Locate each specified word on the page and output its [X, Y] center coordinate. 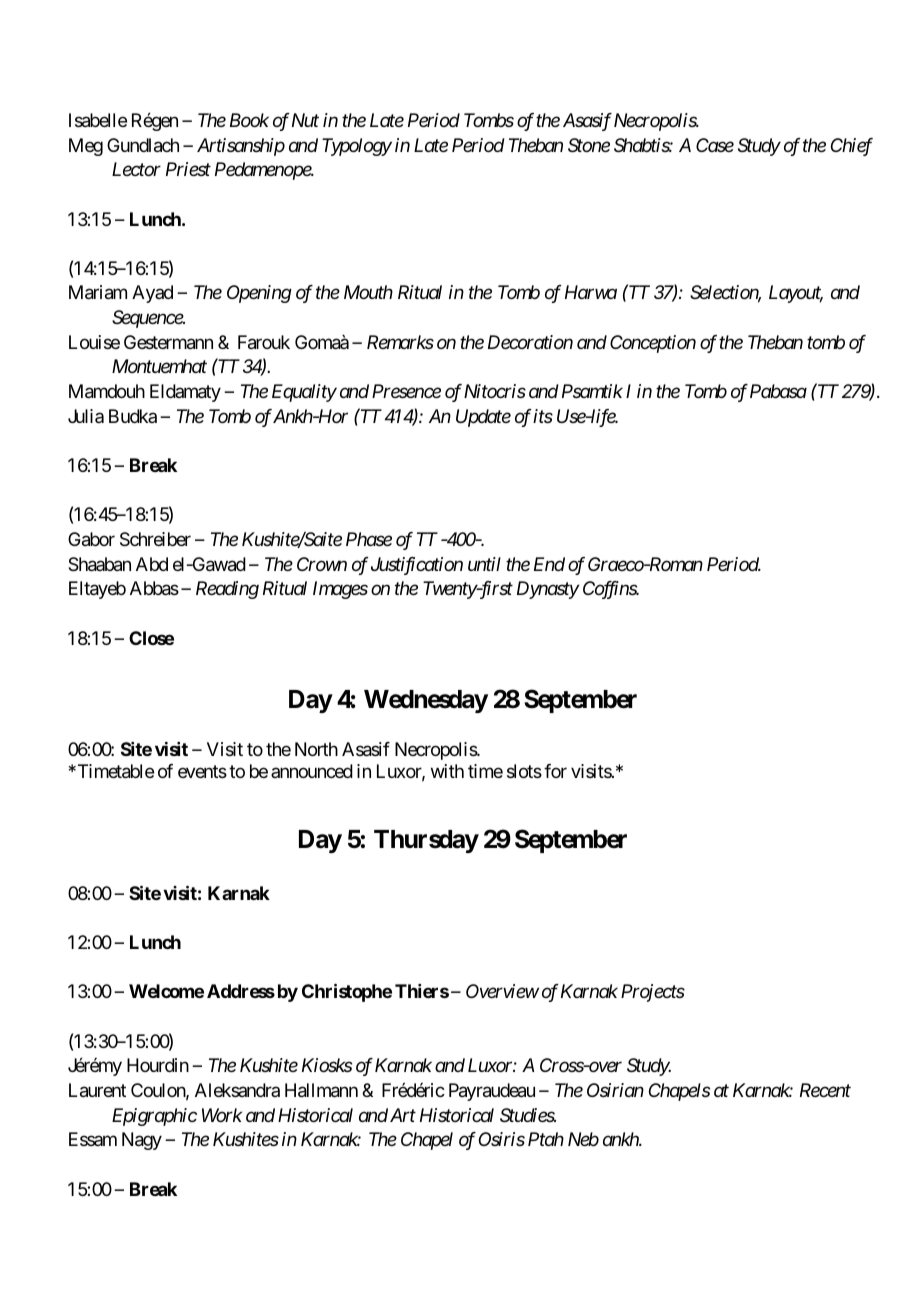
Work [222, 1115]
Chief [852, 147]
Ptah [546, 1139]
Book [249, 120]
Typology [357, 147]
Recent [825, 1090]
